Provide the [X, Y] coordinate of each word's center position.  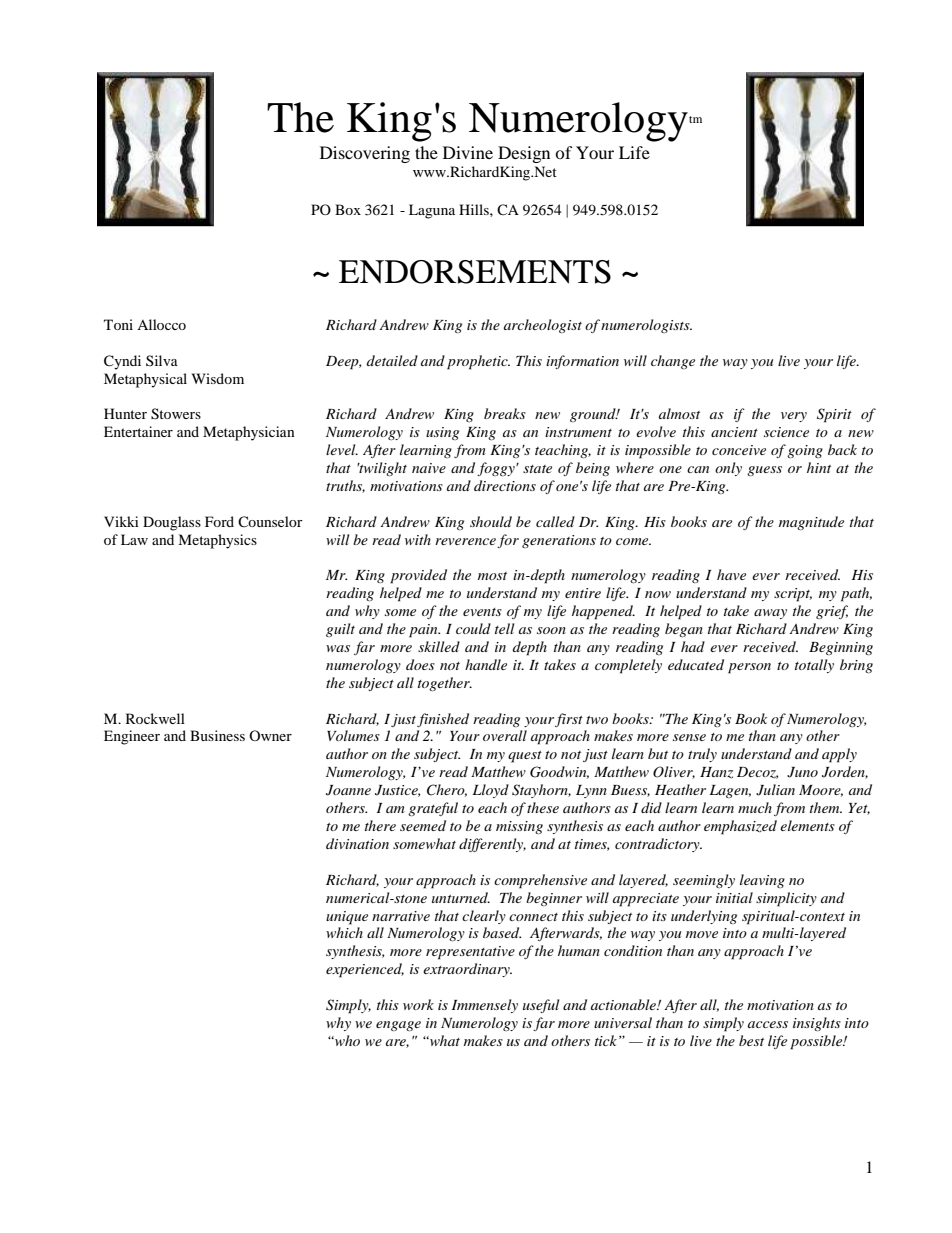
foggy [497, 469]
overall [505, 735]
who [346, 1040]
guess [764, 471]
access [768, 1024]
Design [524, 154]
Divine [468, 152]
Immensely [485, 1006]
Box [348, 209]
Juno [802, 772]
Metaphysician [249, 433]
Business [217, 735]
